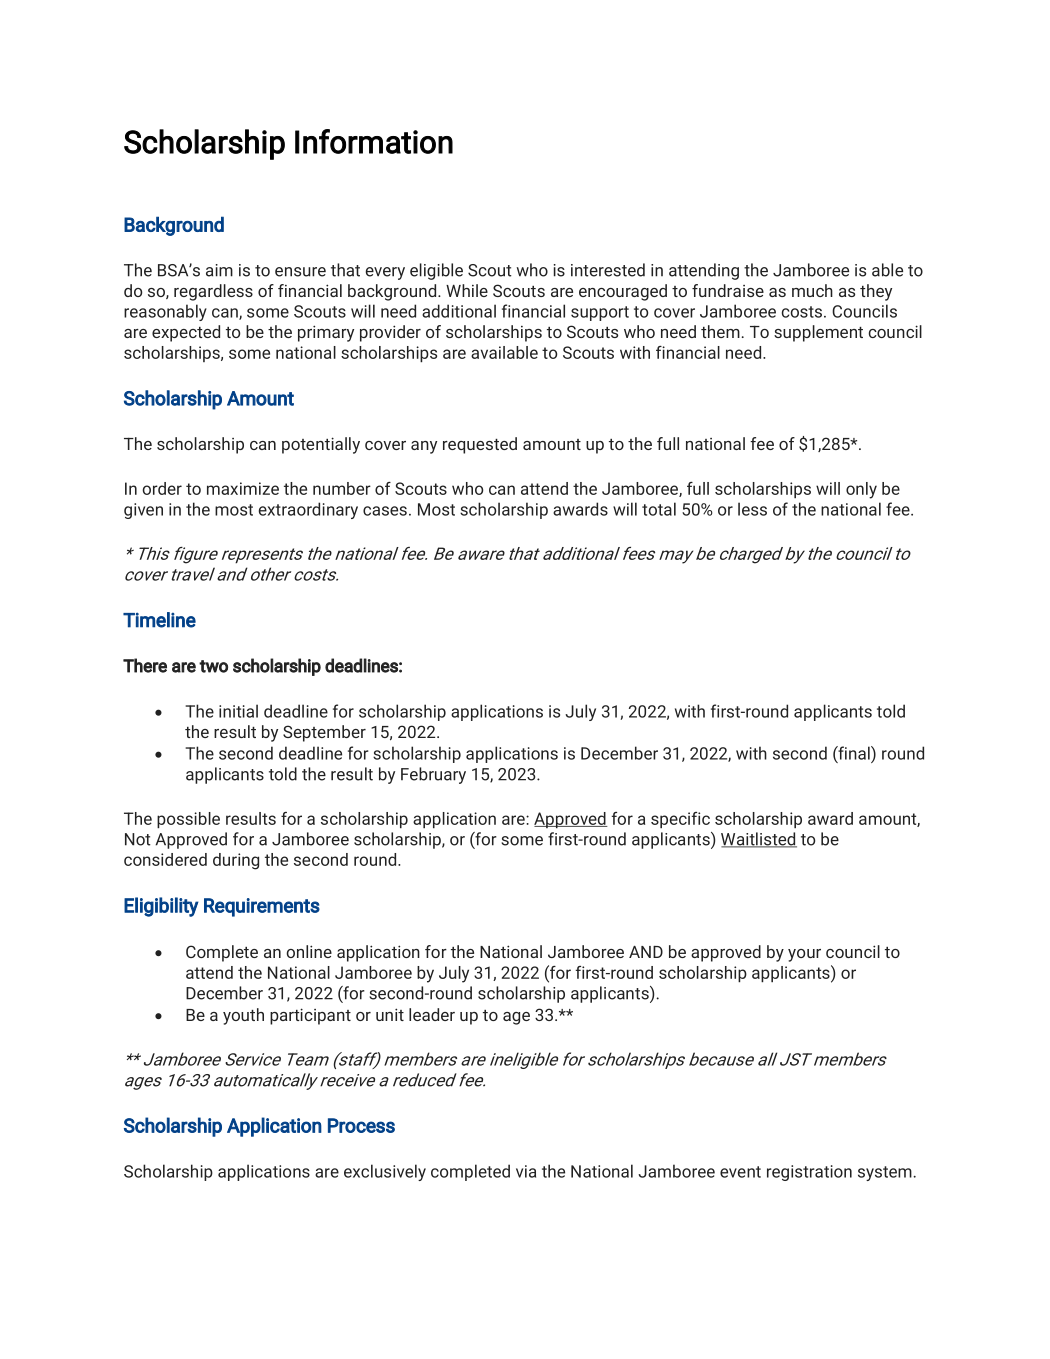 The height and width of the image is (1359, 1050). What do you see at coordinates (219, 270) in the image?
I see `aim` at bounding box center [219, 270].
